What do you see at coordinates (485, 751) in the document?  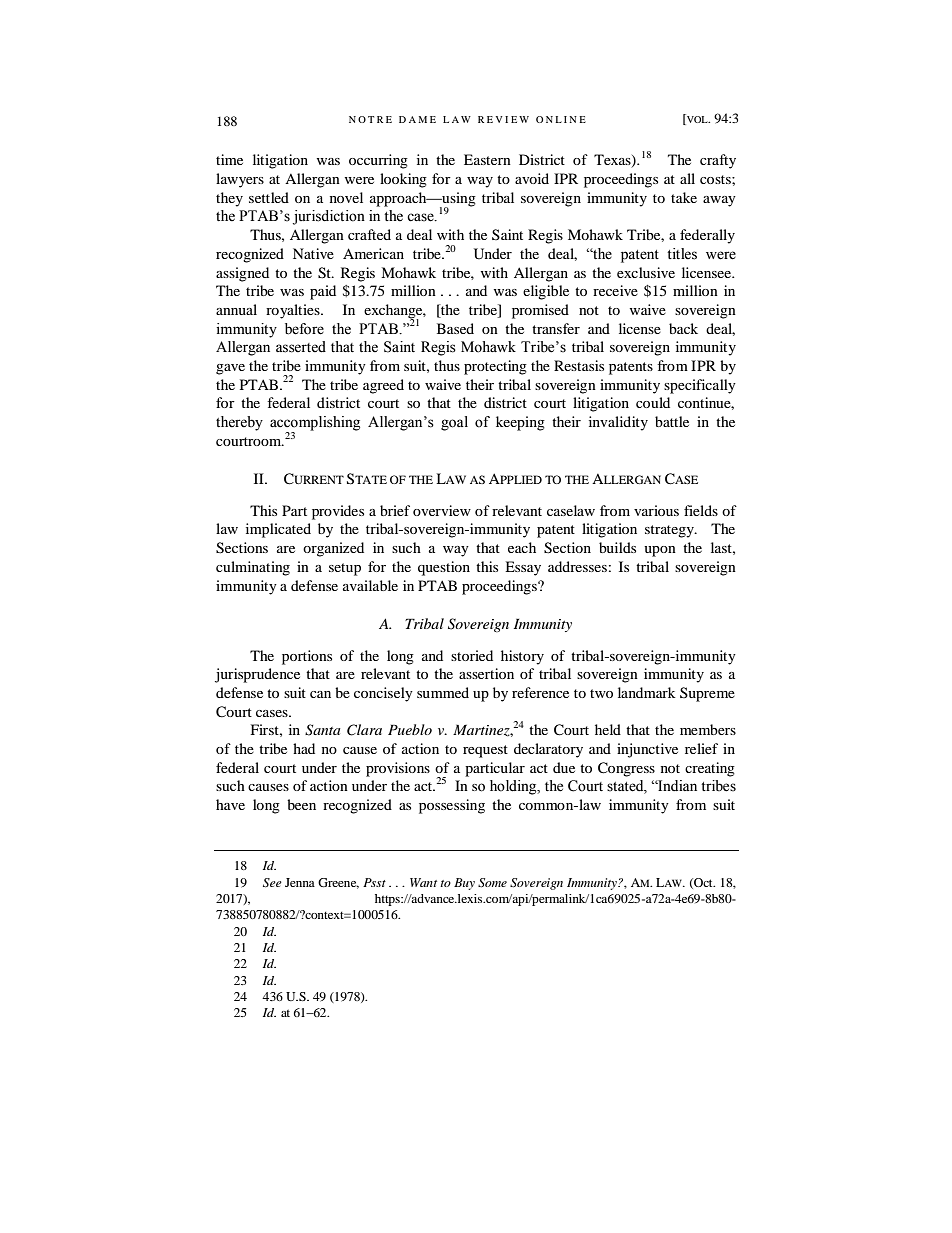 I see `request` at bounding box center [485, 751].
